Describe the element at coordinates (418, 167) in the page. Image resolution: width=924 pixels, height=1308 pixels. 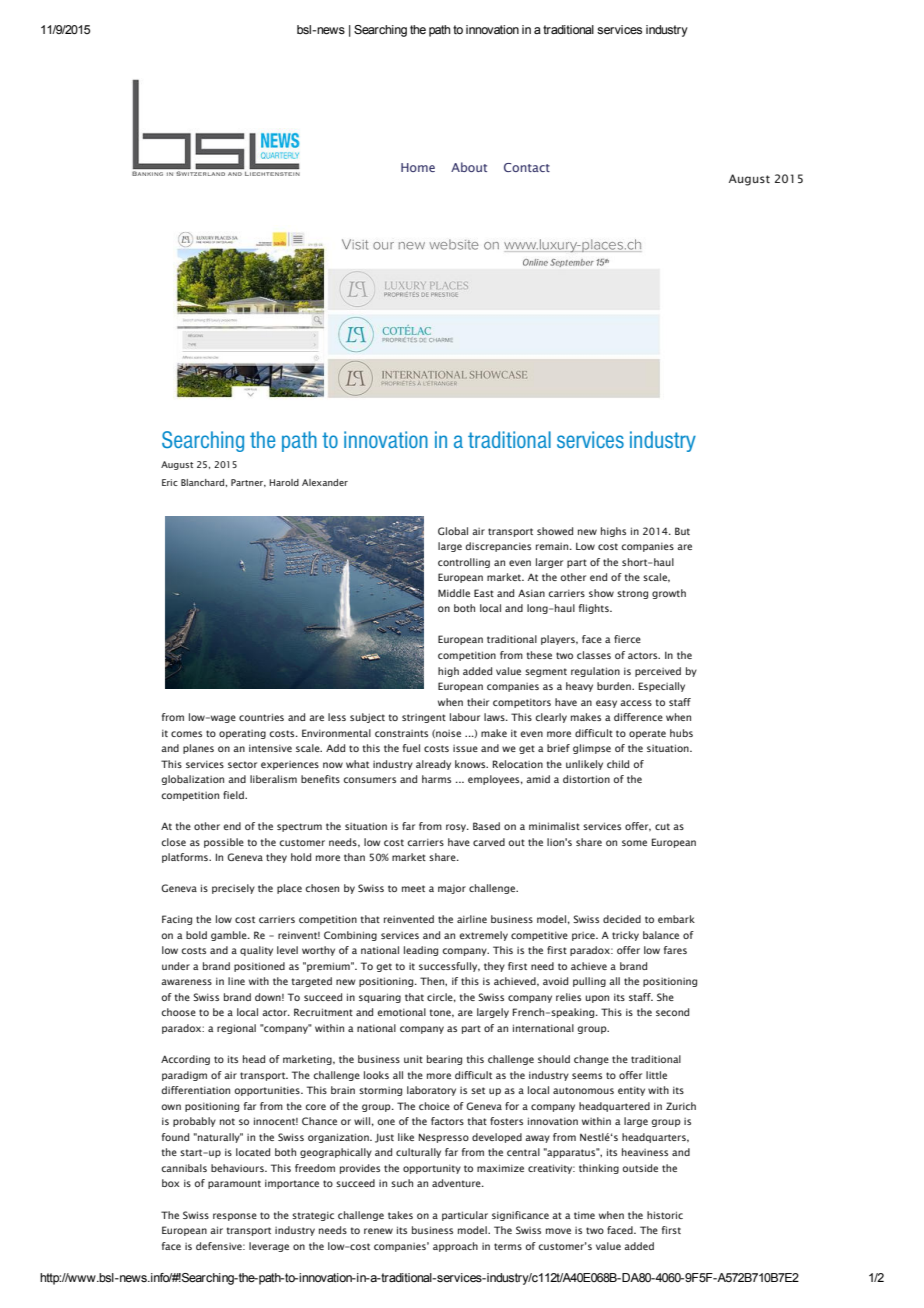
I see `Home` at that location.
